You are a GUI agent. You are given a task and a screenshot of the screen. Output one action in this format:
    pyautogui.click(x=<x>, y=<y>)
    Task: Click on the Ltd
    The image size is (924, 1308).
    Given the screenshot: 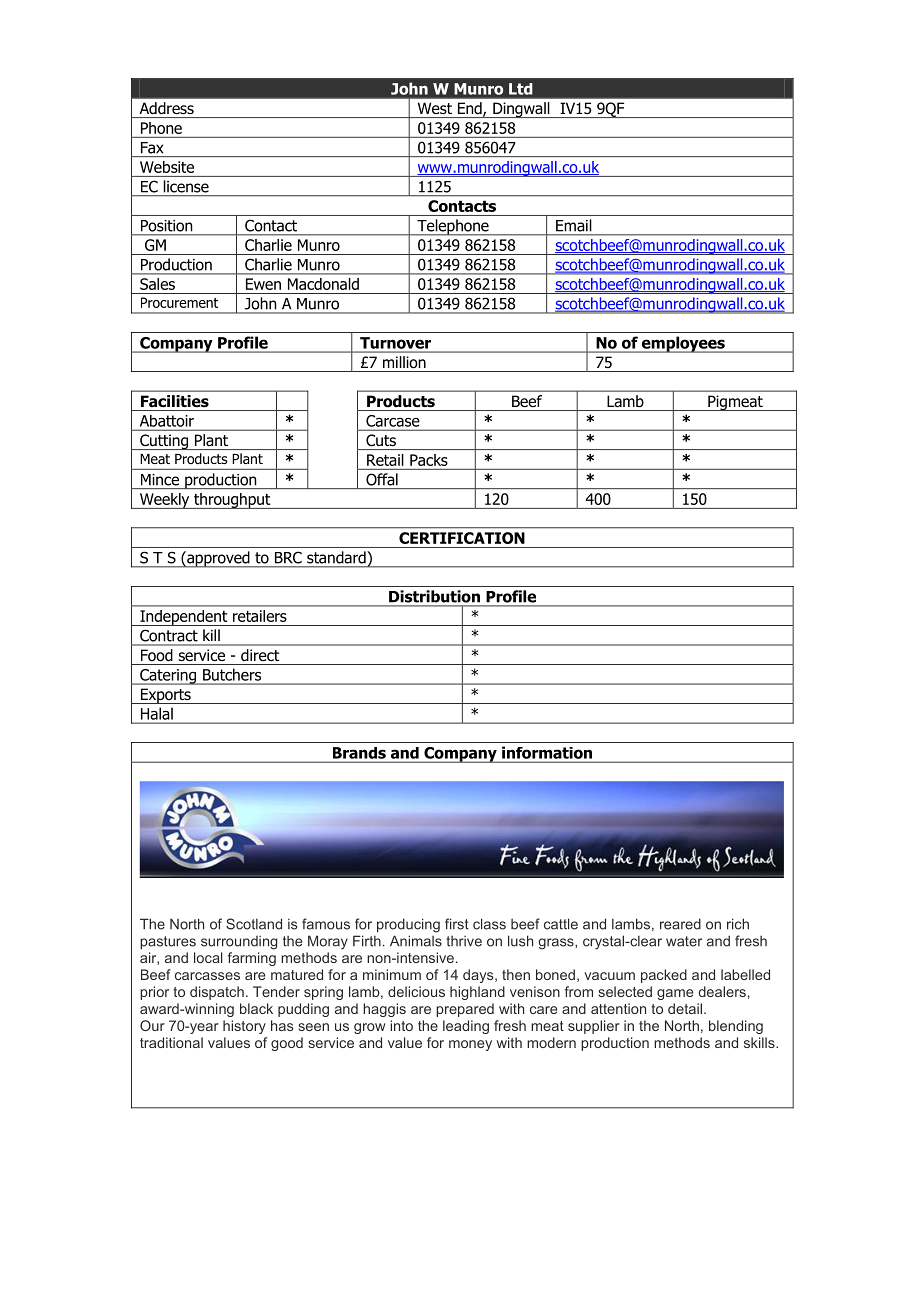 What is the action you would take?
    pyautogui.click(x=520, y=89)
